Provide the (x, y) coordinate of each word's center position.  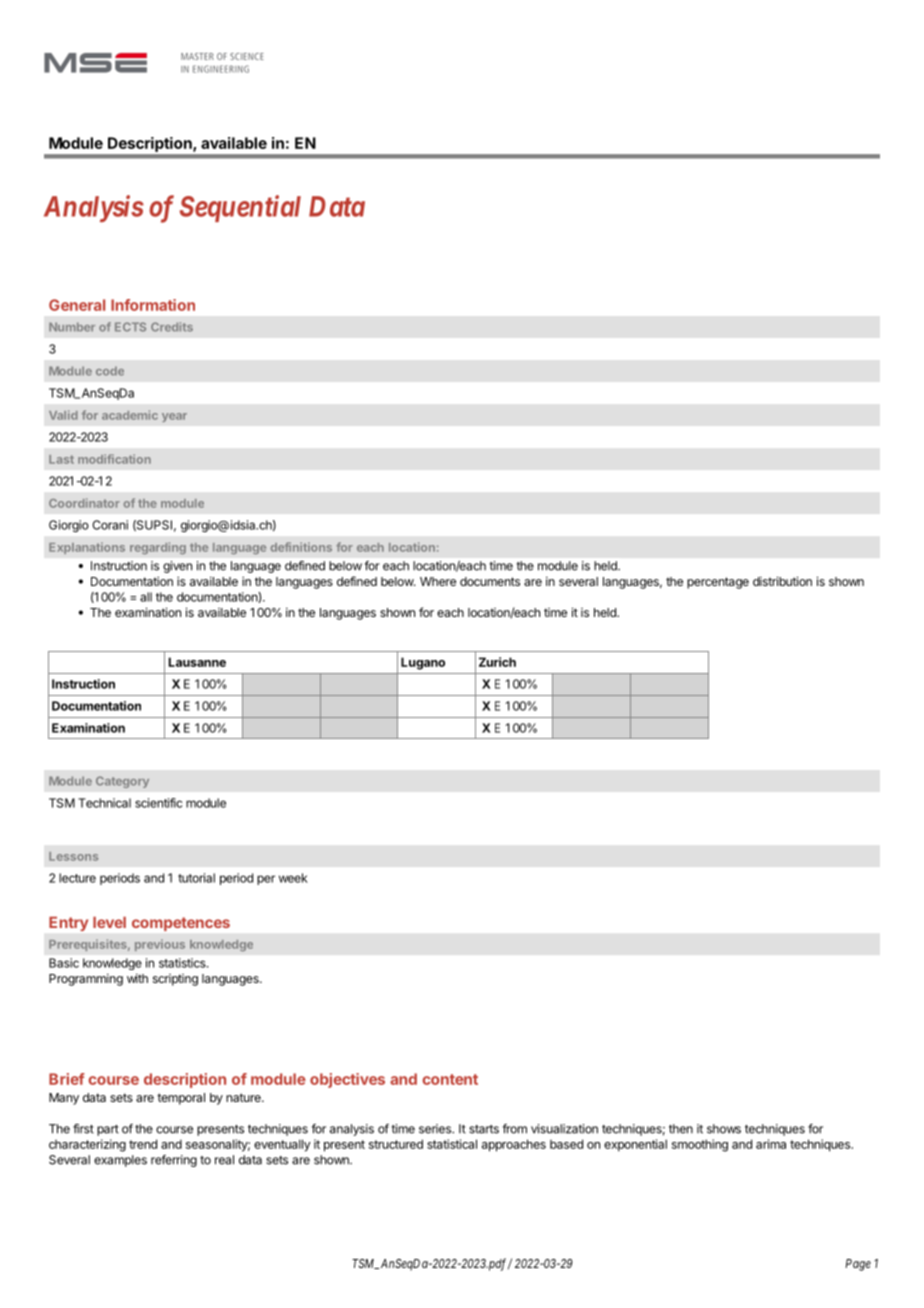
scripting (175, 980)
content (450, 1079)
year (174, 417)
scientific (158, 803)
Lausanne (197, 662)
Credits (172, 327)
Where (438, 581)
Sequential (240, 208)
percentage (718, 583)
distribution (782, 581)
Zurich (497, 662)
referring (174, 1161)
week (293, 878)
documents (490, 581)
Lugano (423, 663)
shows (724, 1129)
